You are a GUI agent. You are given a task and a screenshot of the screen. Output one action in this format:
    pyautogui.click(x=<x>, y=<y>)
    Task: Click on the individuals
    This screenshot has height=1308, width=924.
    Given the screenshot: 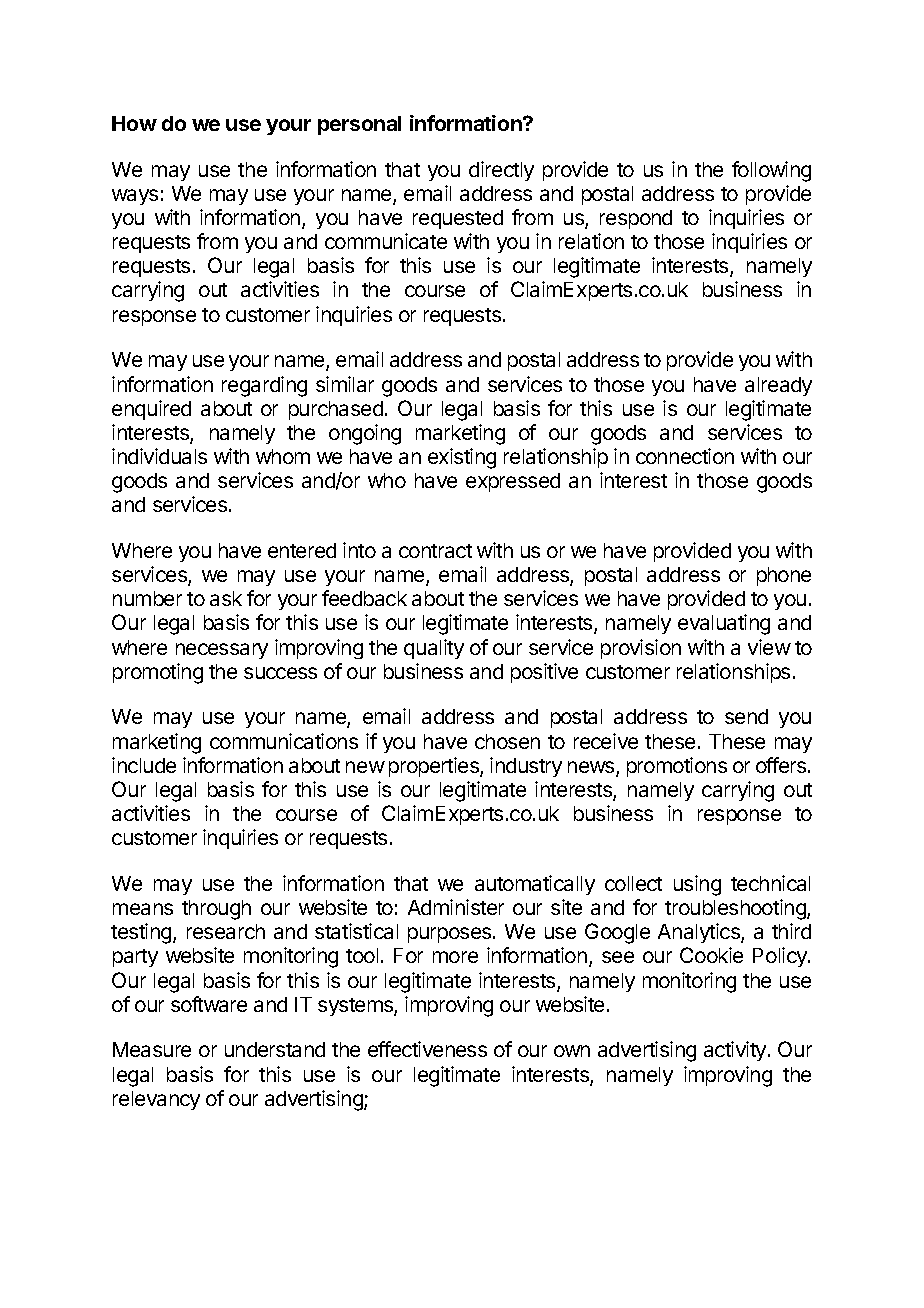 What is the action you would take?
    pyautogui.click(x=159, y=456)
